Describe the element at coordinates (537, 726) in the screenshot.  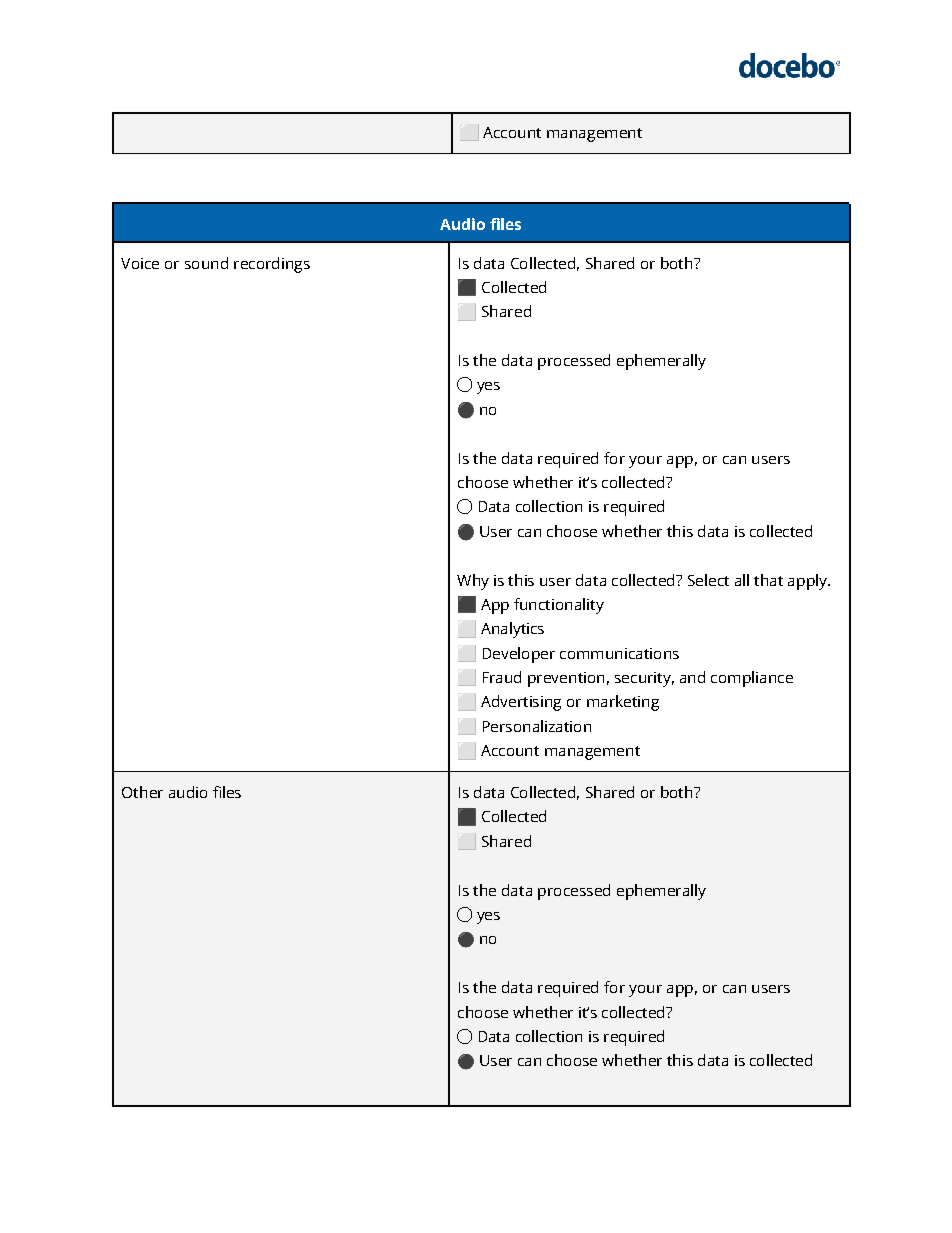
I see `Personalization` at that location.
